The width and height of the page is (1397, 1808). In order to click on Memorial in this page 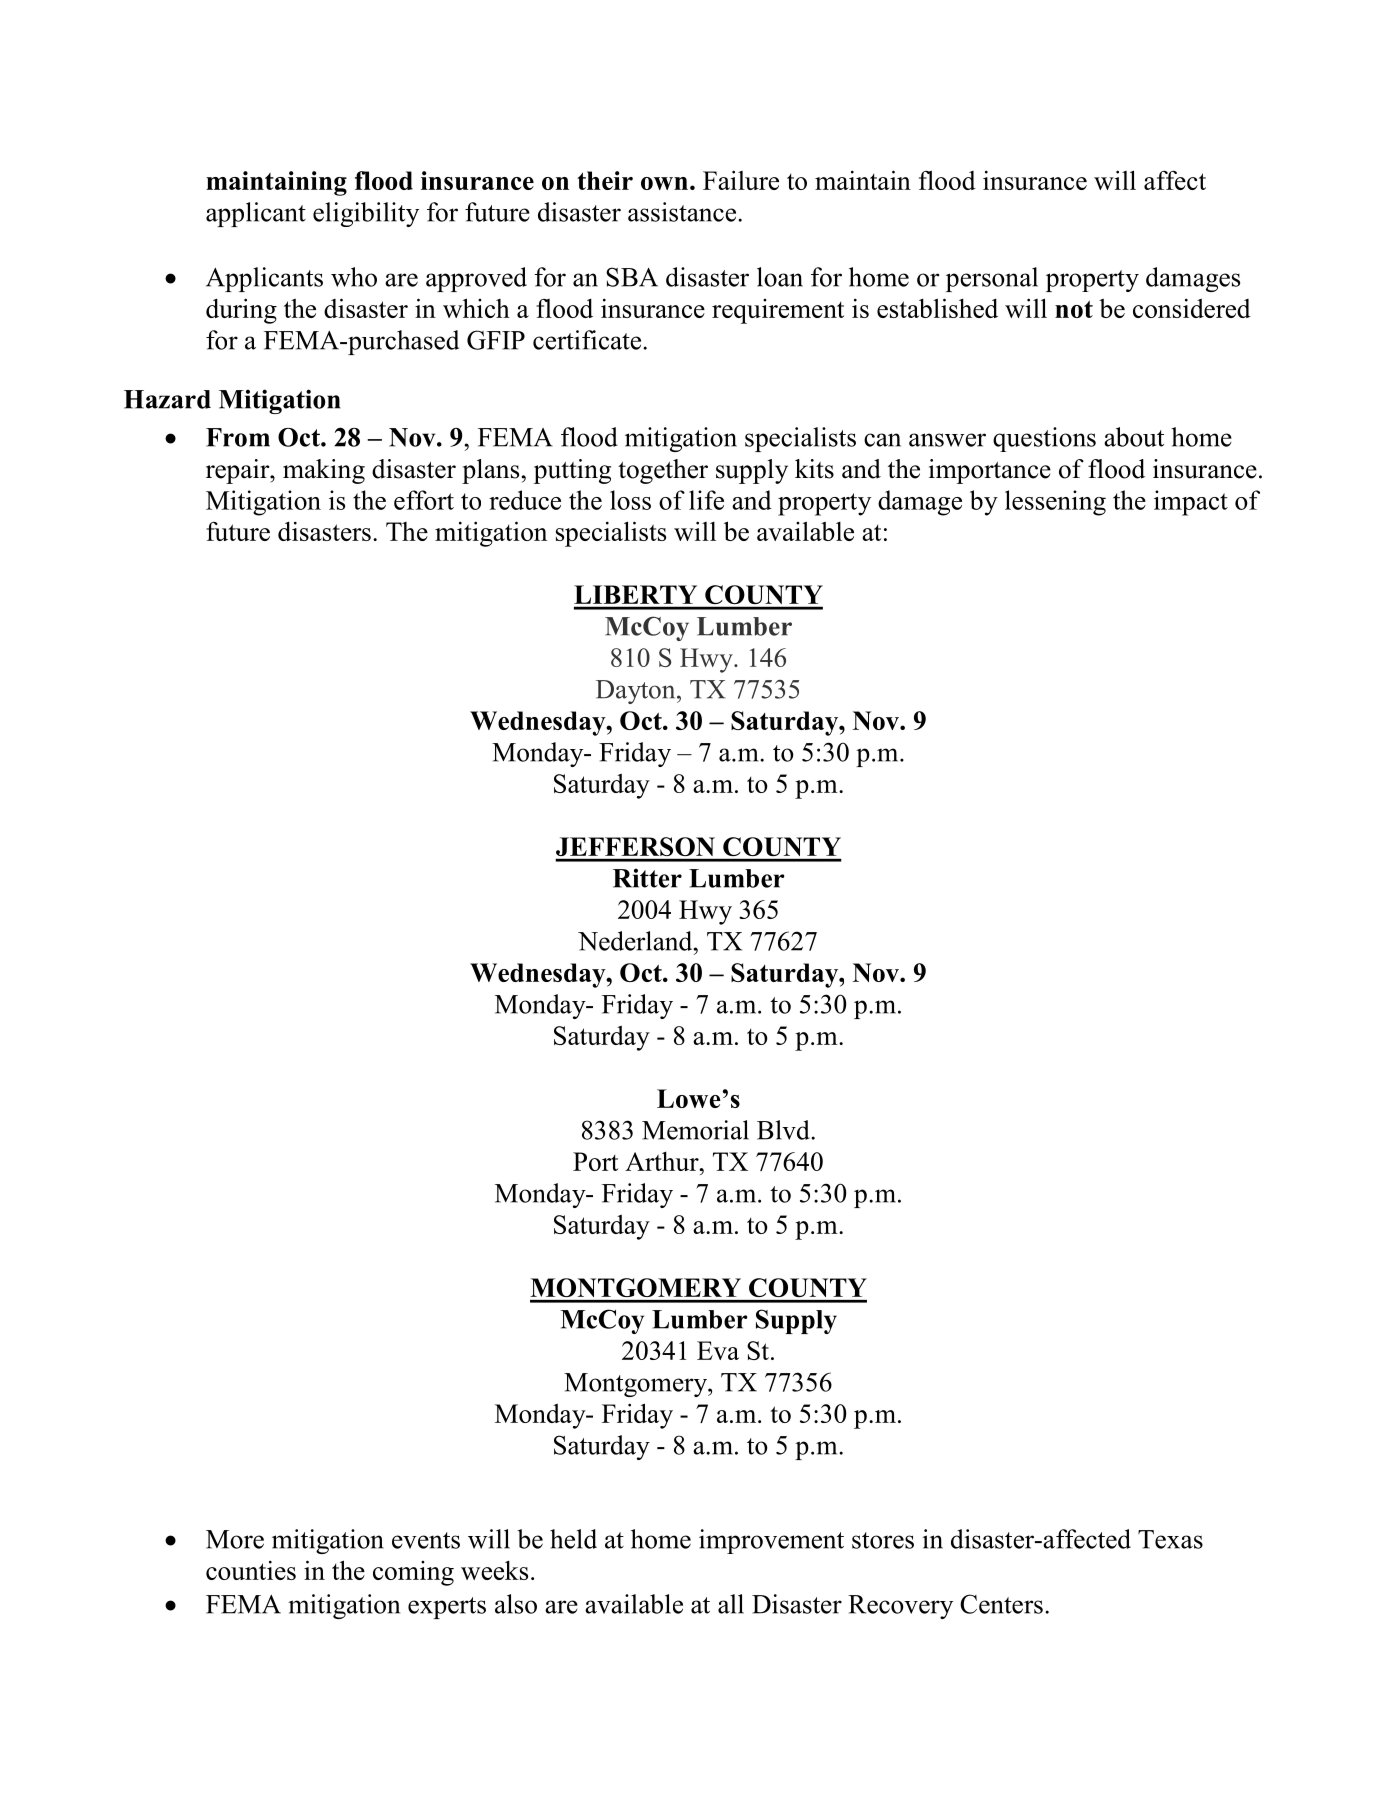, I will do `click(695, 1130)`.
